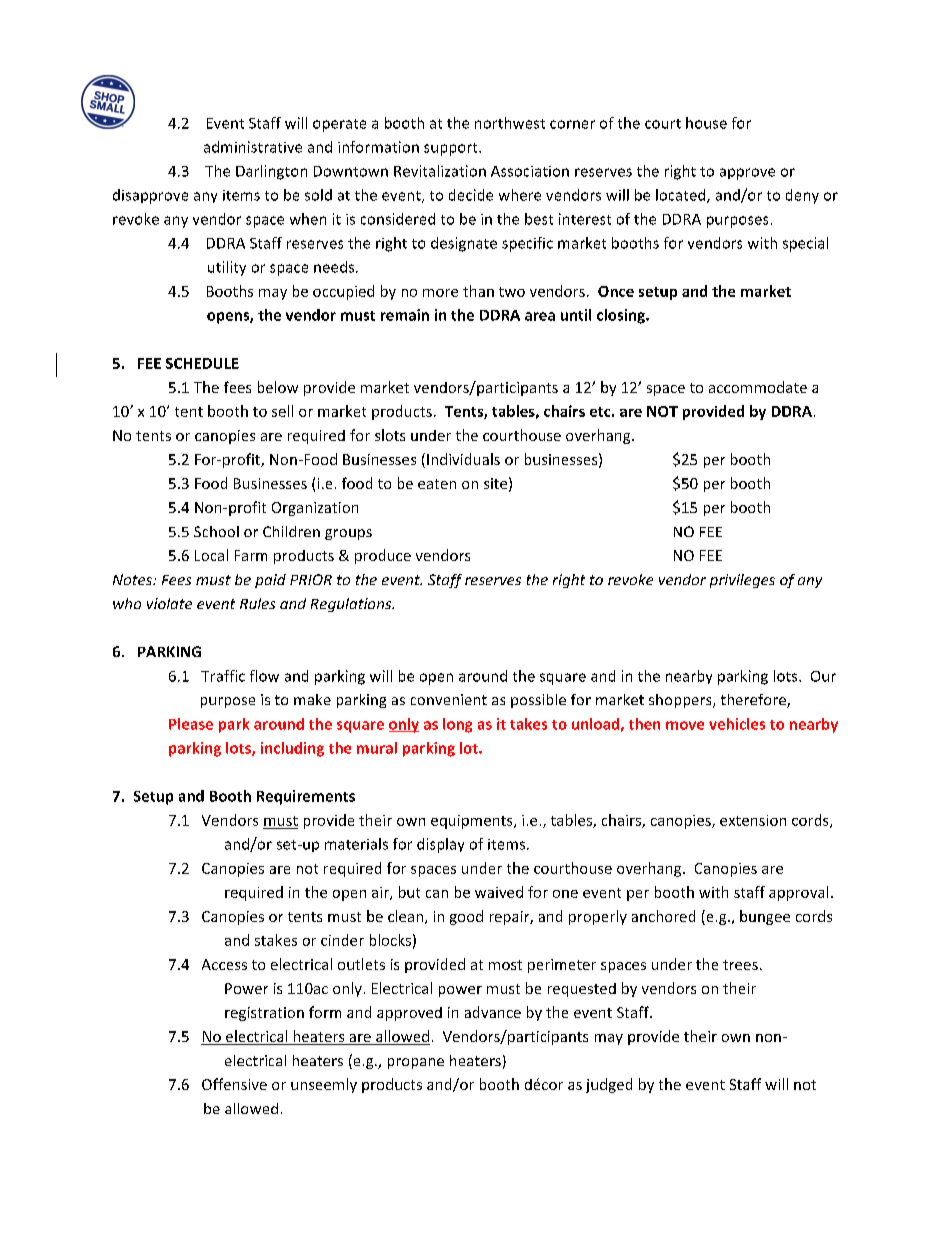  What do you see at coordinates (682, 196) in the screenshot?
I see `located` at bounding box center [682, 196].
